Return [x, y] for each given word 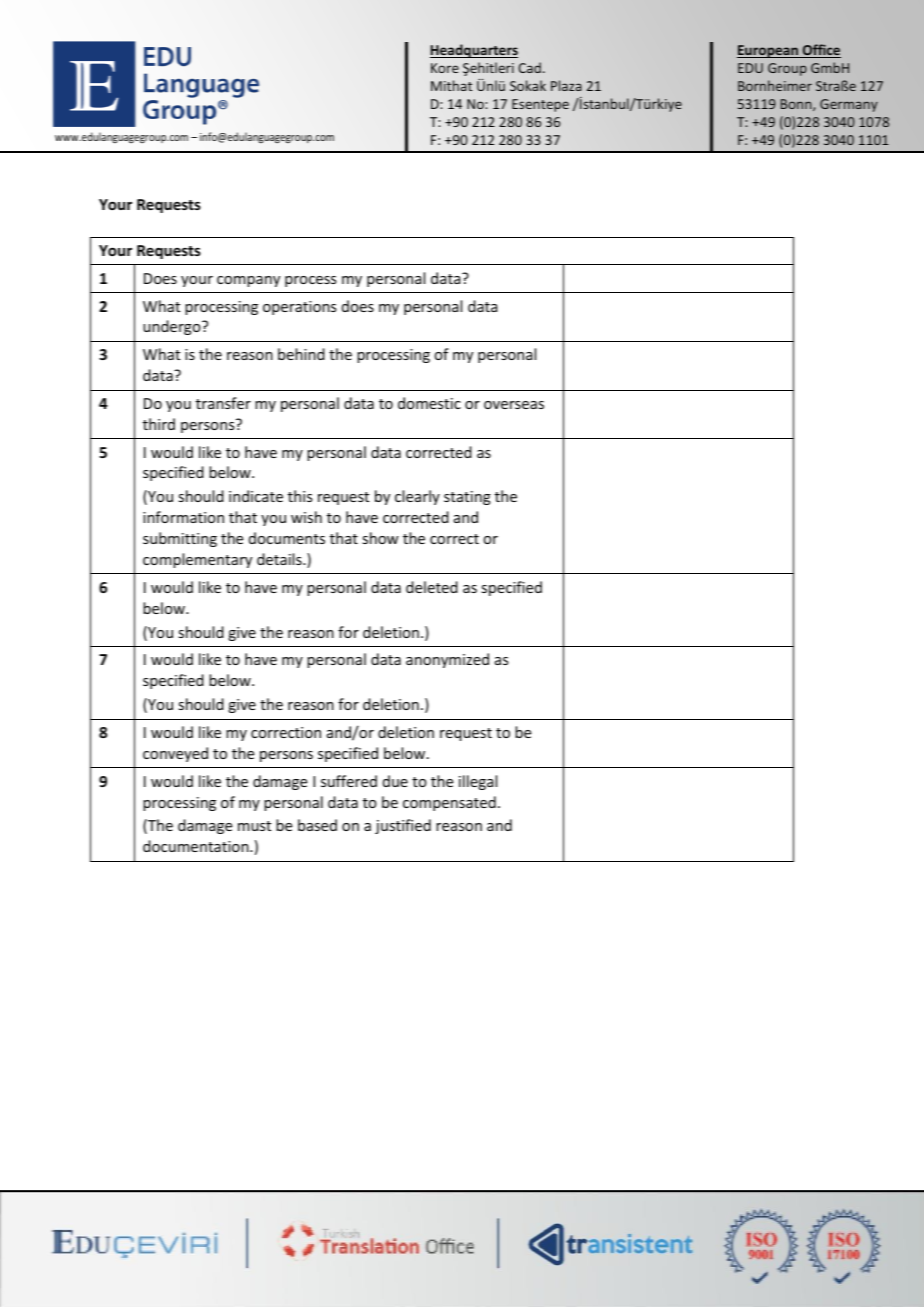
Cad [529, 67]
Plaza [566, 85]
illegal [478, 782]
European [768, 51]
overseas [514, 405]
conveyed [175, 754]
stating [467, 498]
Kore [445, 68]
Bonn [797, 105]
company [248, 281]
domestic [429, 403]
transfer [223, 403]
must [254, 826]
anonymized [447, 660]
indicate [256, 496]
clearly [417, 497]
